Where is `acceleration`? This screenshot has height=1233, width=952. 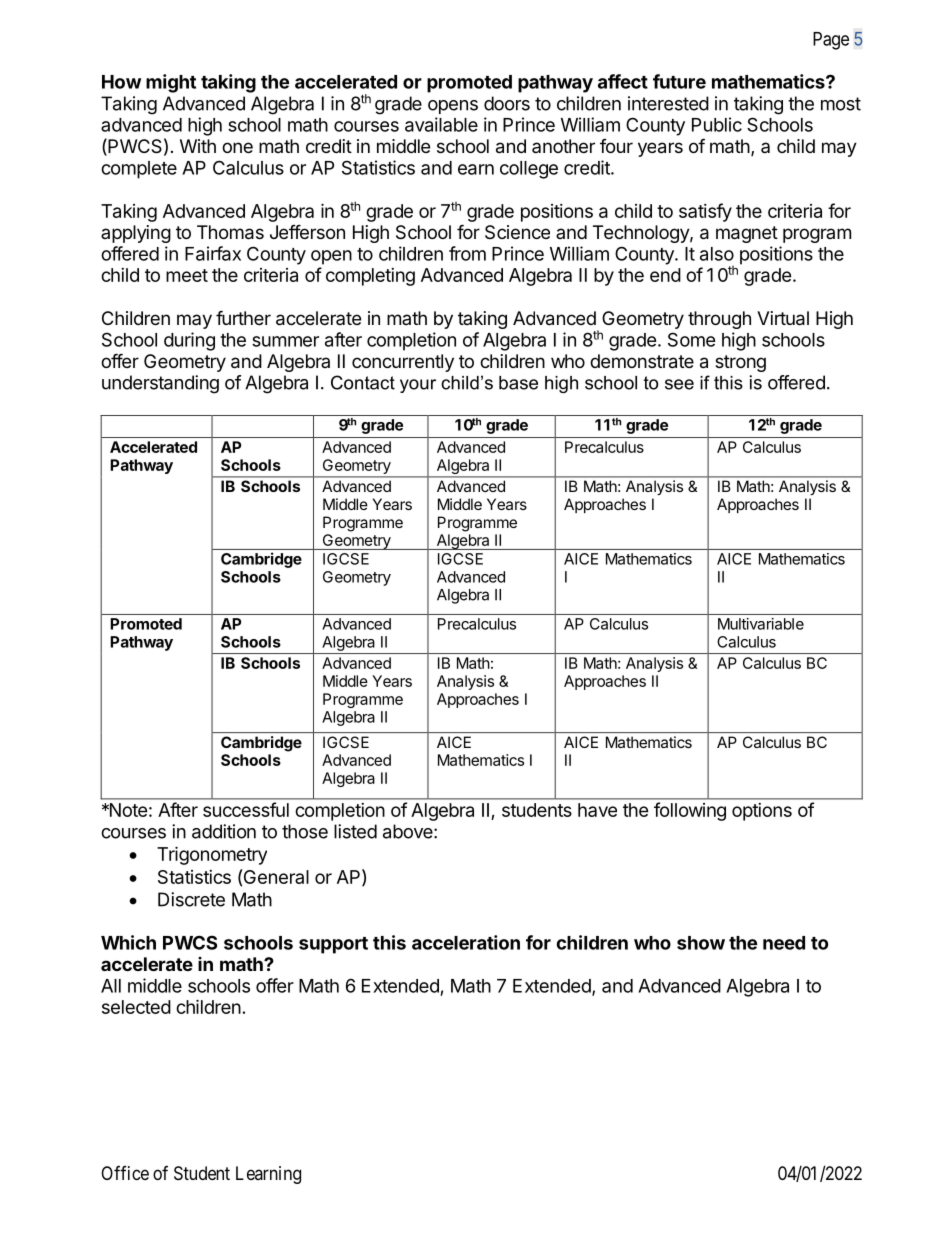 acceleration is located at coordinates (466, 942).
